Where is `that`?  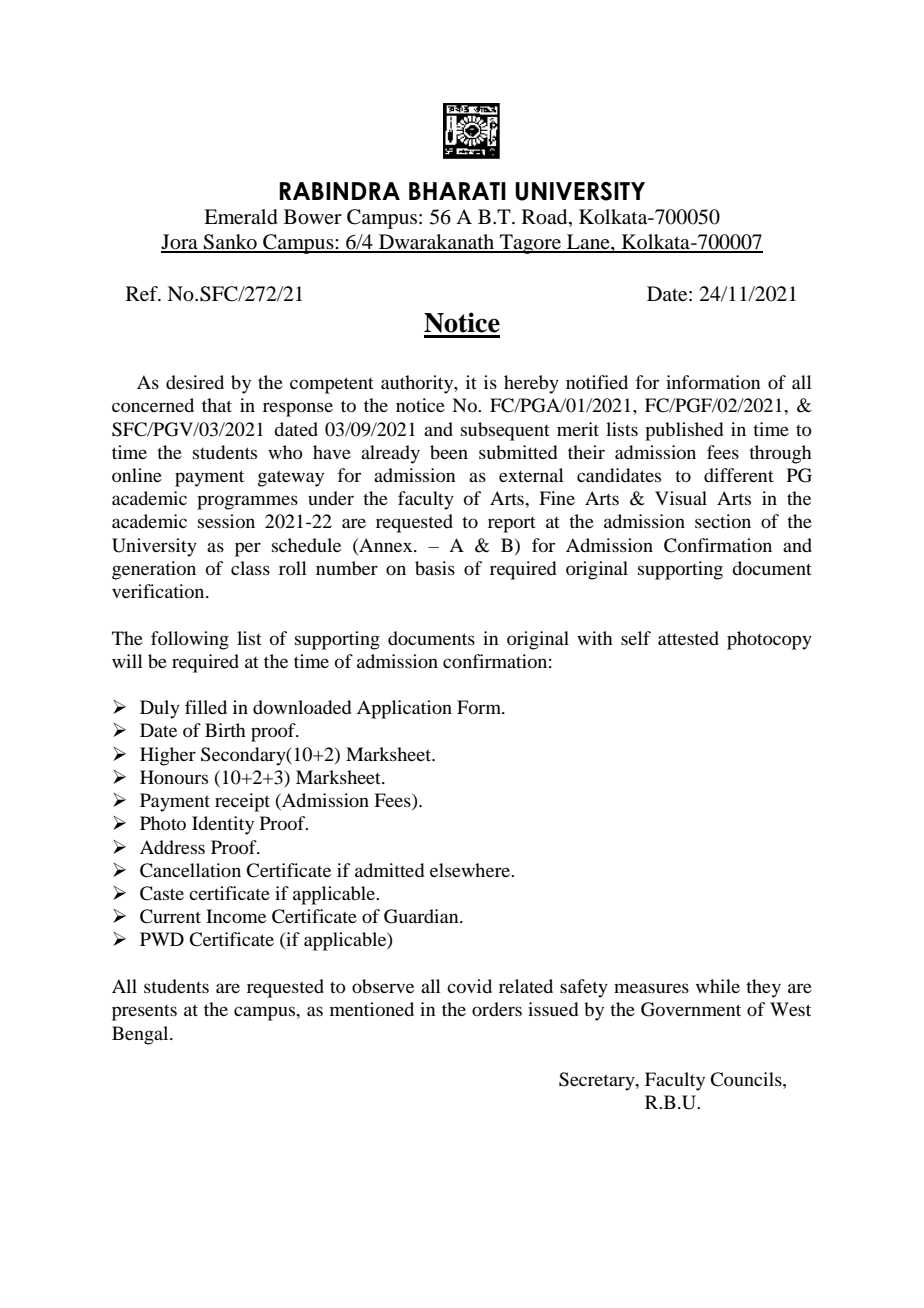
that is located at coordinates (217, 405).
